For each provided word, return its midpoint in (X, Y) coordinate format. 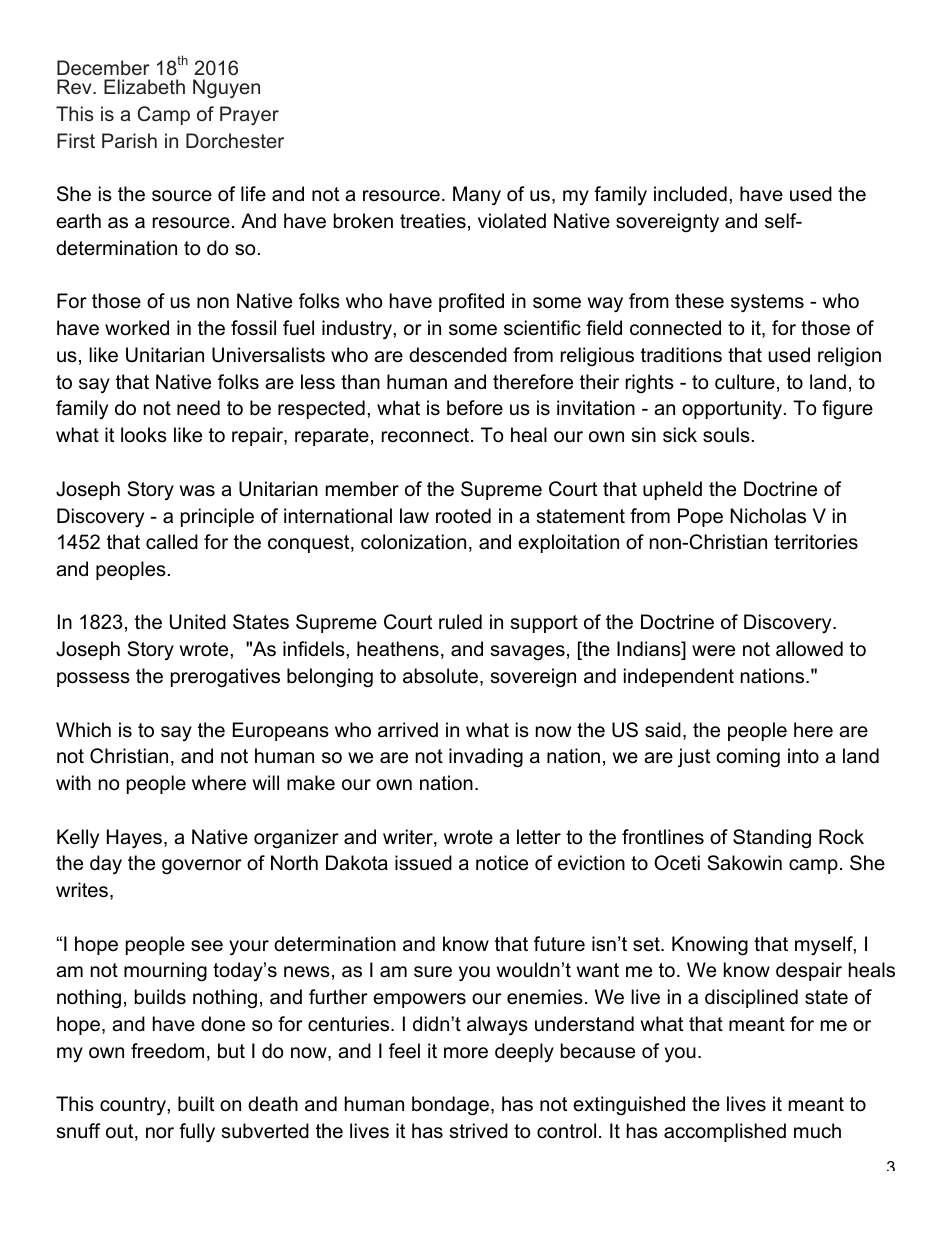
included (690, 194)
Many (477, 196)
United (198, 622)
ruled (460, 622)
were (713, 651)
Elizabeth (144, 86)
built (196, 1104)
